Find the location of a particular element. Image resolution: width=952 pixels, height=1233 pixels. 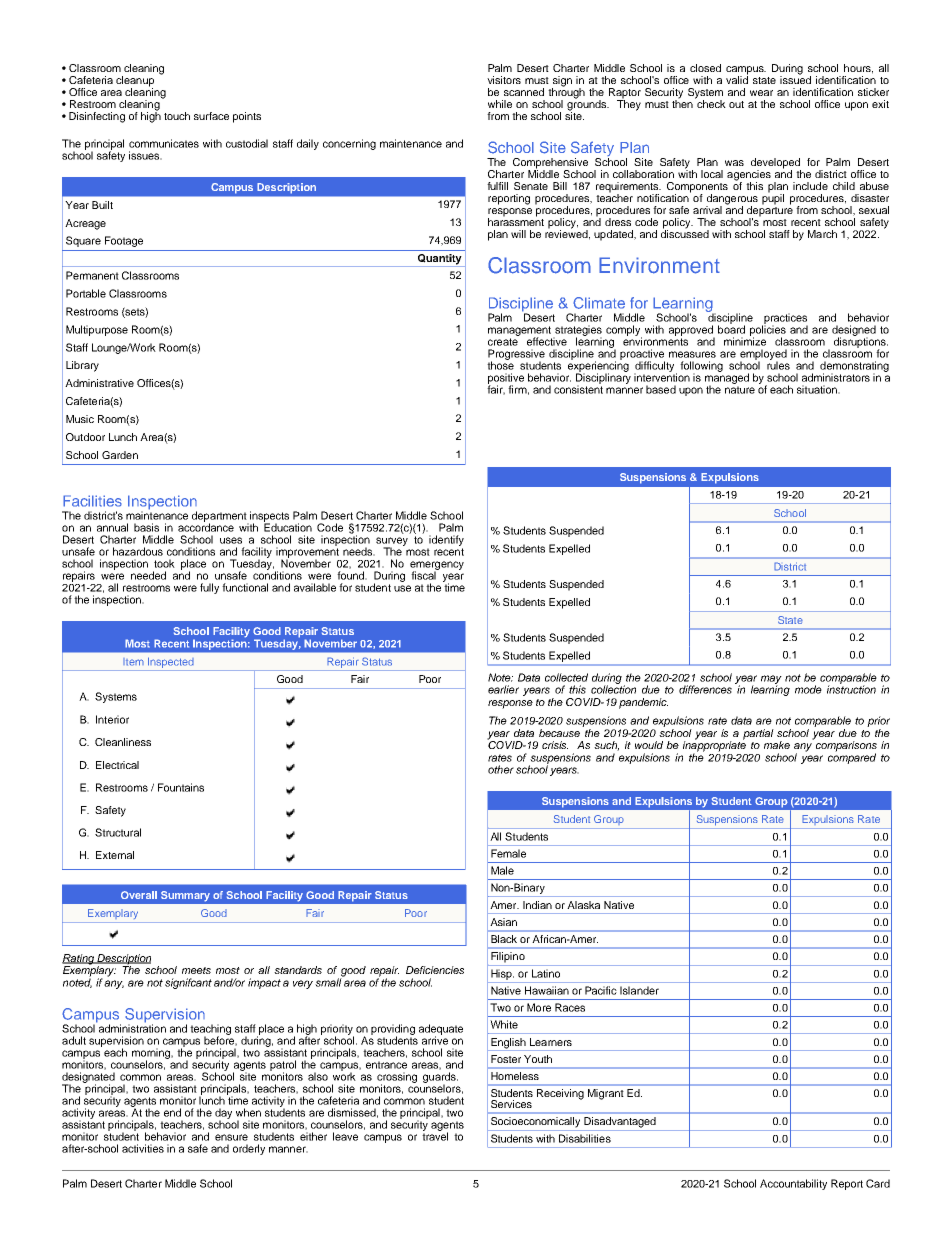

activities is located at coordinates (143, 1148).
